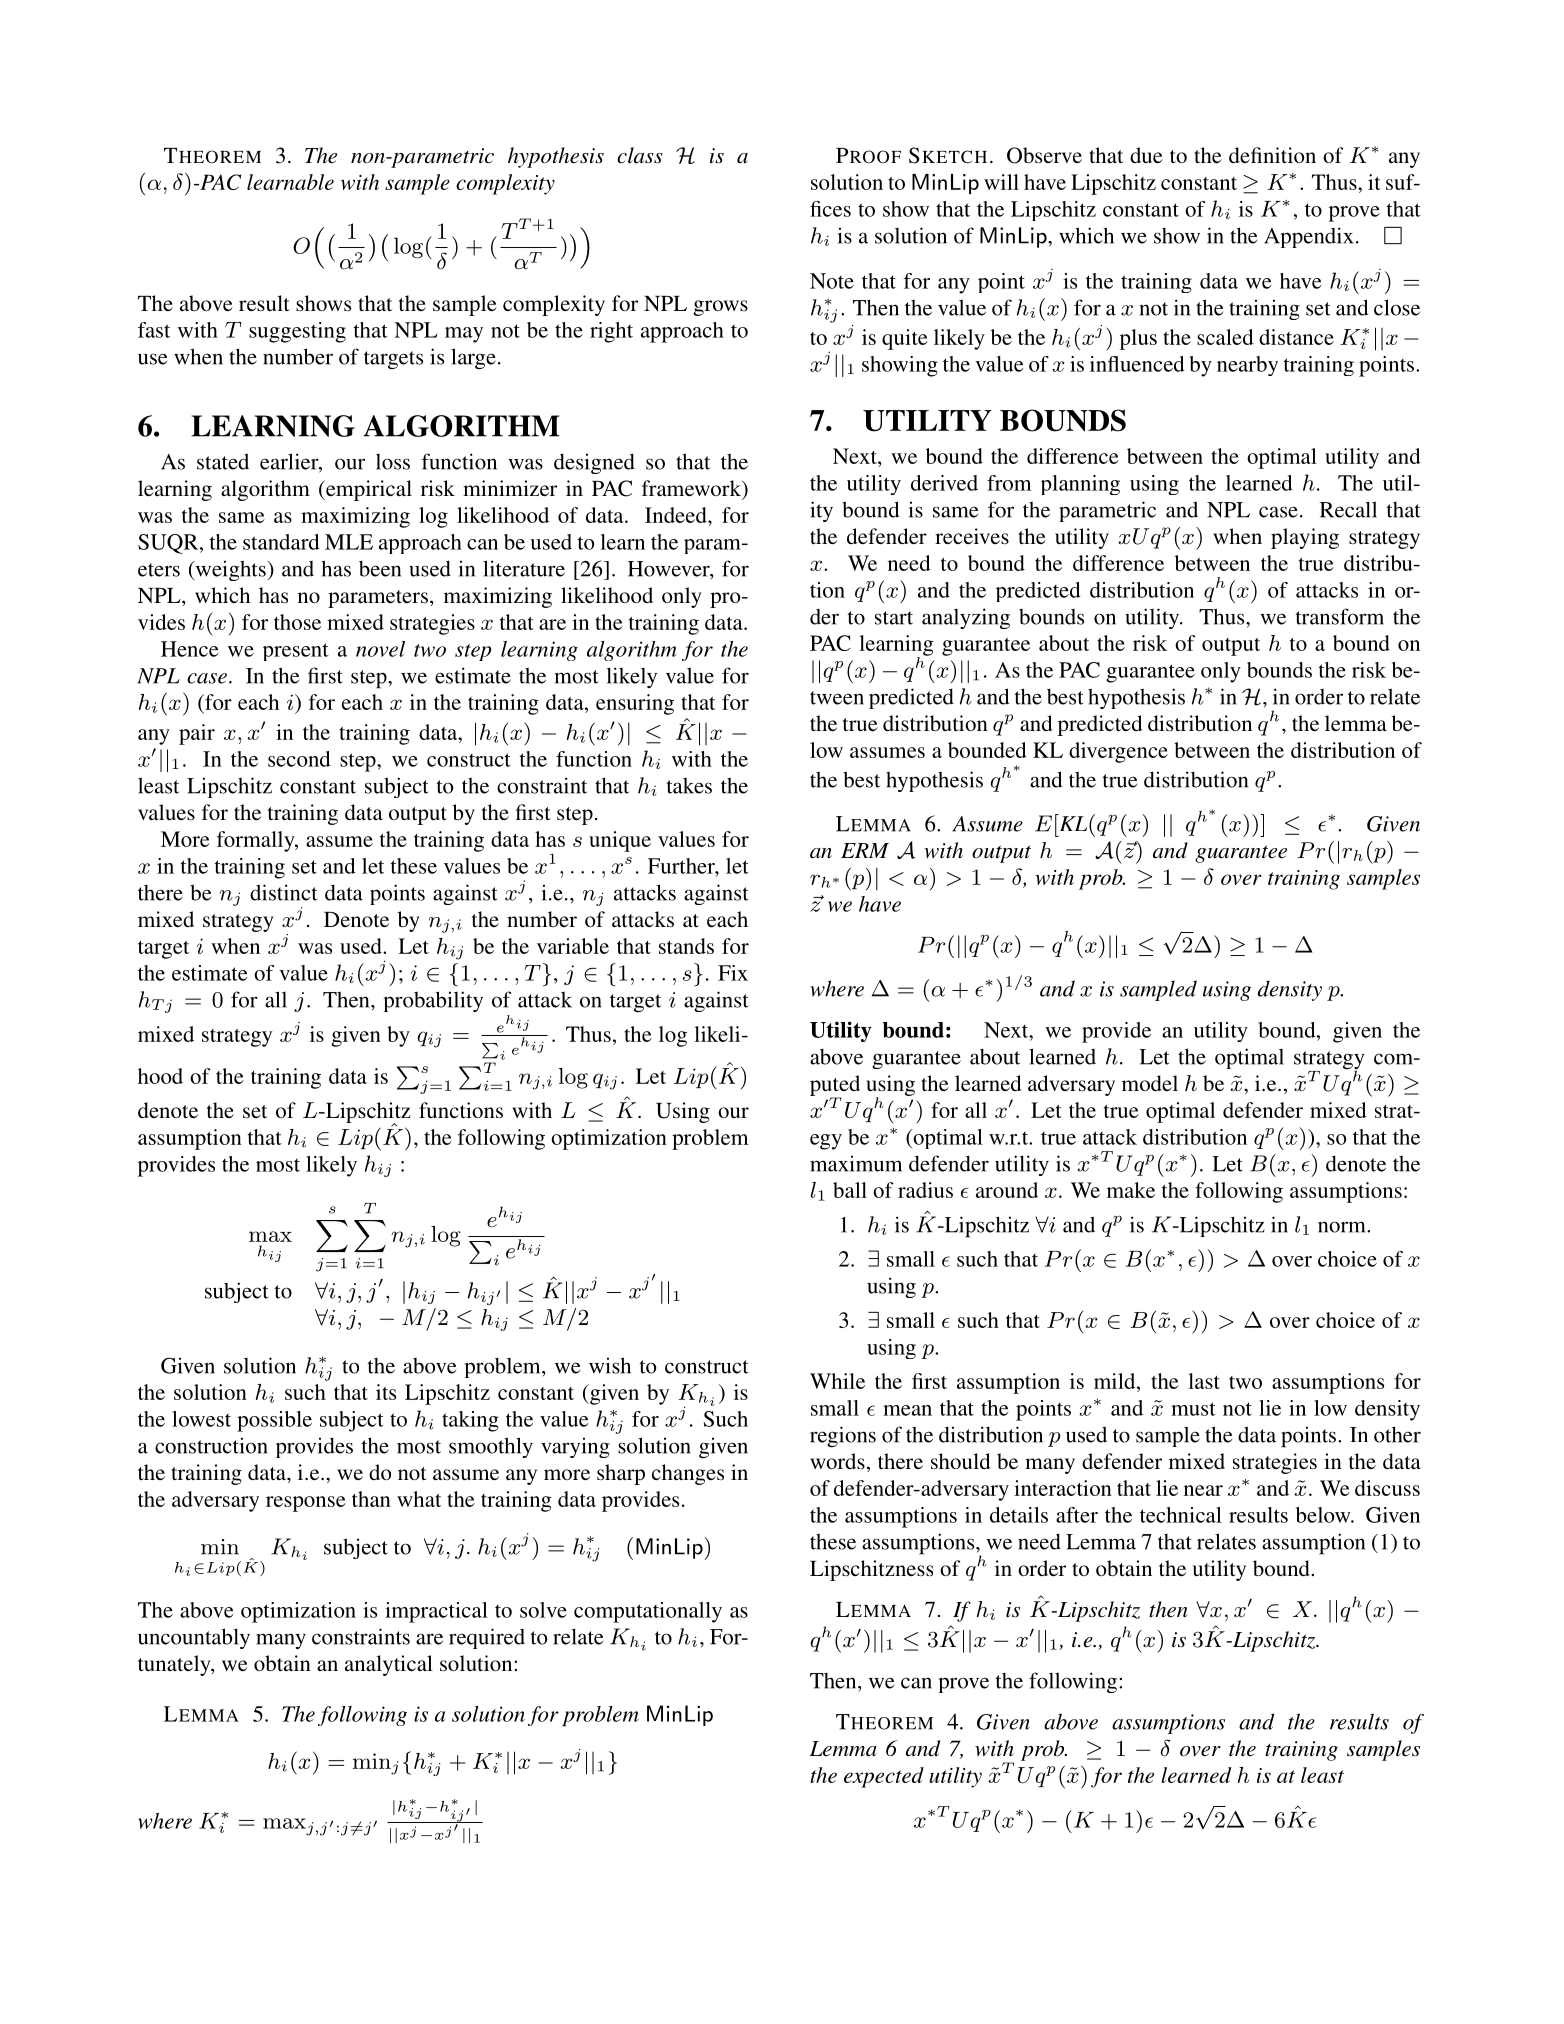 The image size is (1564, 2024). I want to click on analytical, so click(389, 1665).
